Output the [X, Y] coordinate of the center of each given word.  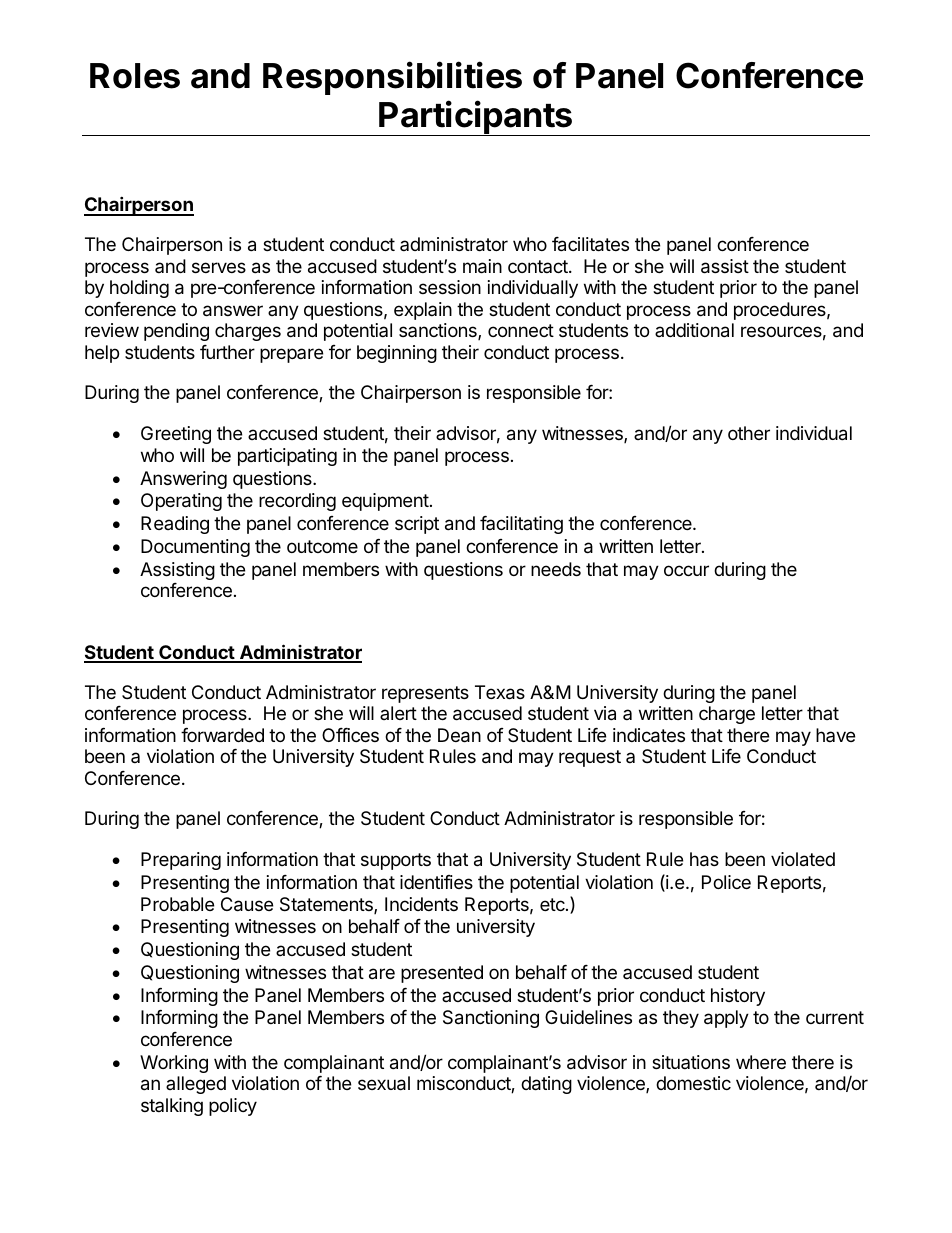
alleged [196, 1085]
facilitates [590, 244]
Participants [476, 118]
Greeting [176, 435]
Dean [459, 735]
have [835, 735]
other [749, 433]
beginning [397, 354]
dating [546, 1085]
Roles [135, 76]
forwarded [222, 735]
